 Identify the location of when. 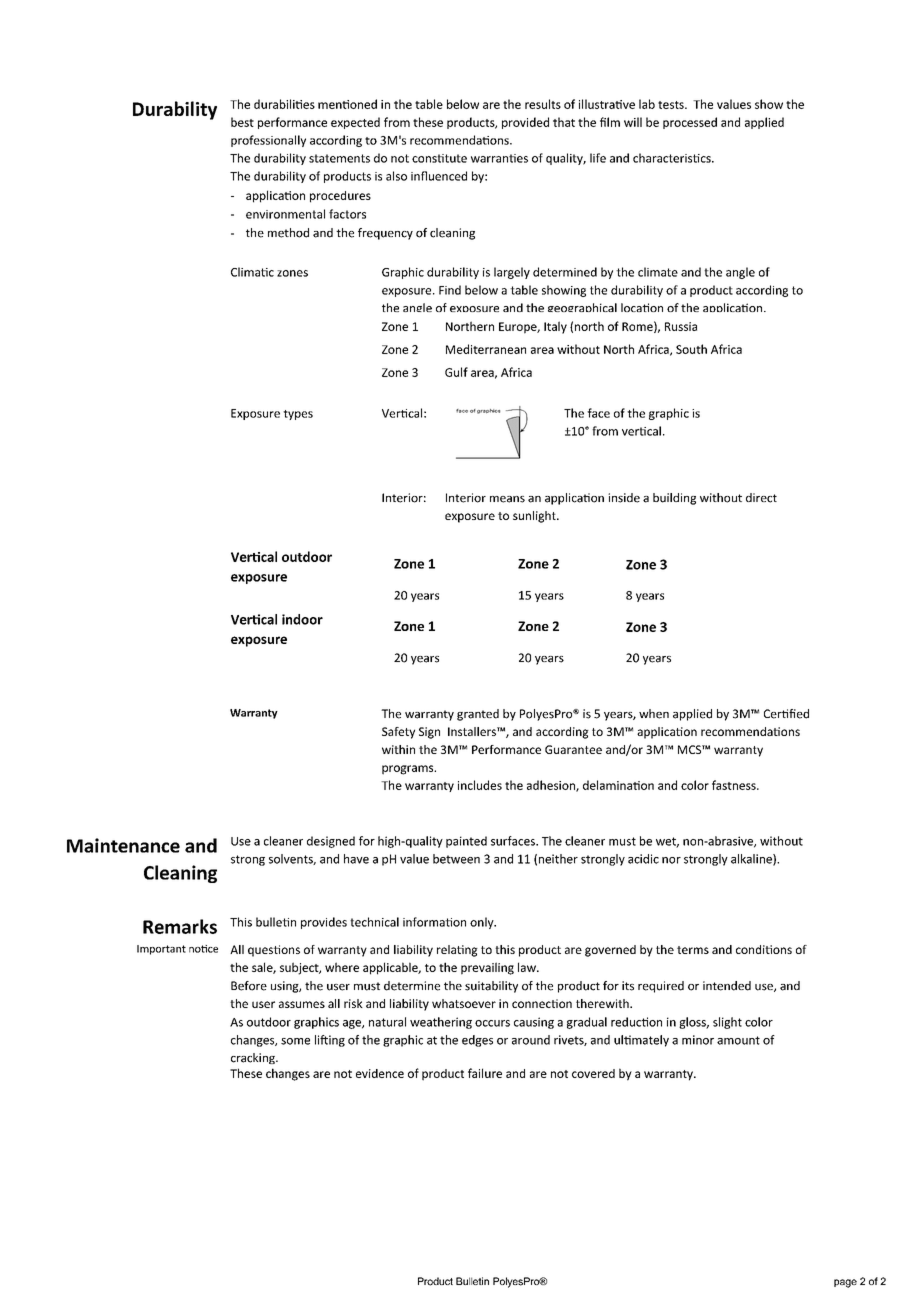
(654, 714).
